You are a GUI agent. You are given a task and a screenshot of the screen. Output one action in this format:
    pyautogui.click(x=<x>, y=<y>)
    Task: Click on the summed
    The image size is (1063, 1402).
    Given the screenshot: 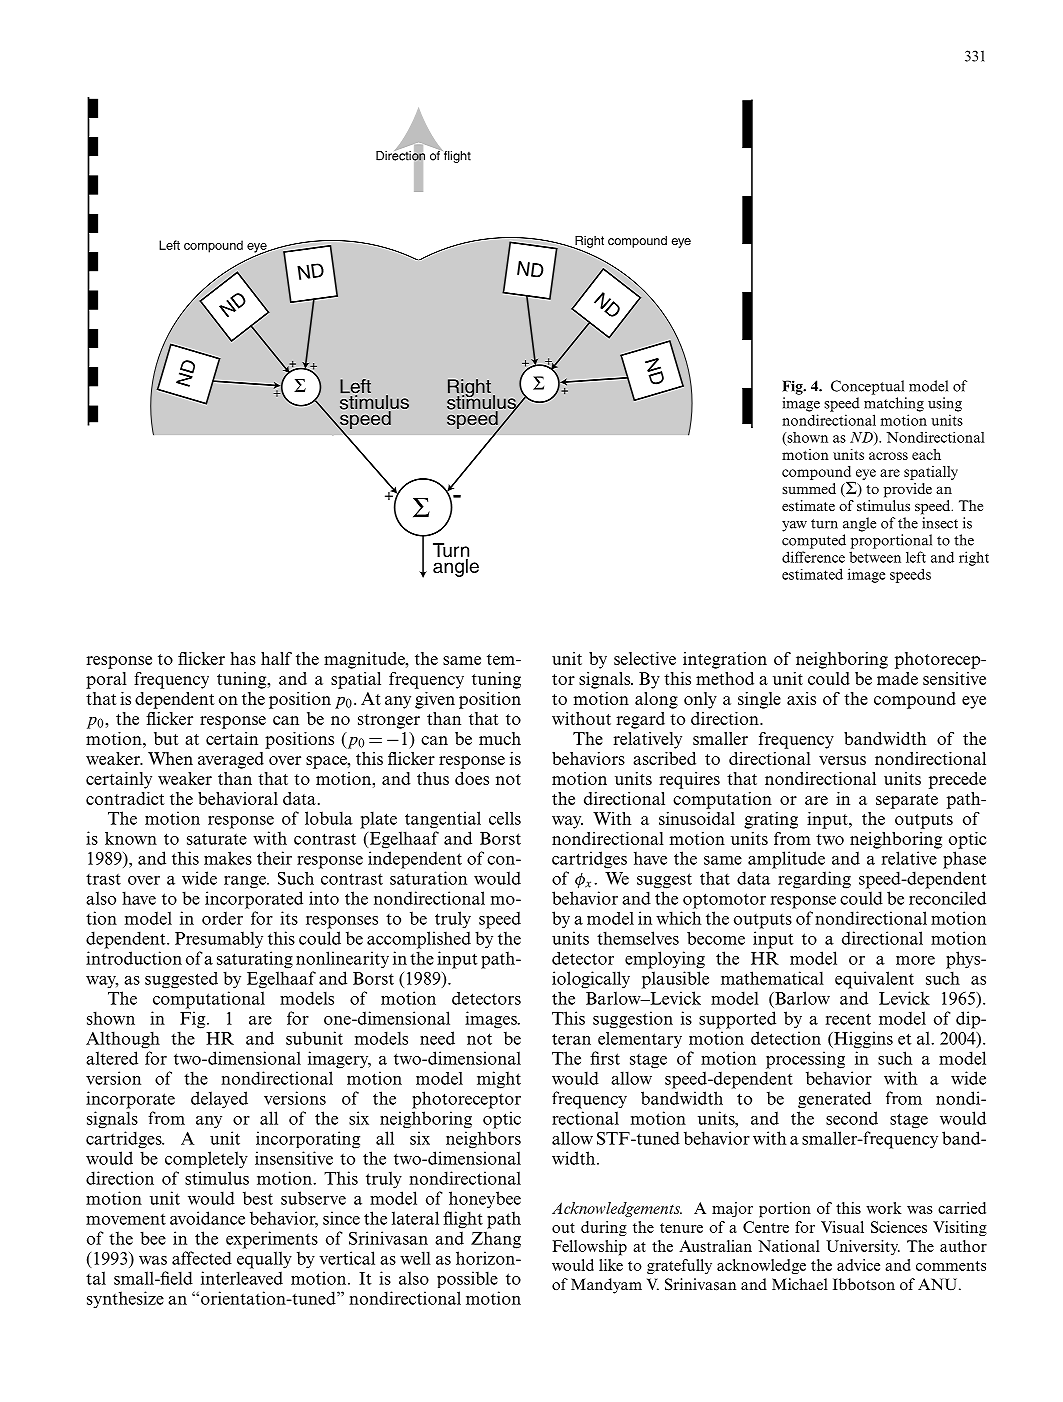 What is the action you would take?
    pyautogui.click(x=809, y=488)
